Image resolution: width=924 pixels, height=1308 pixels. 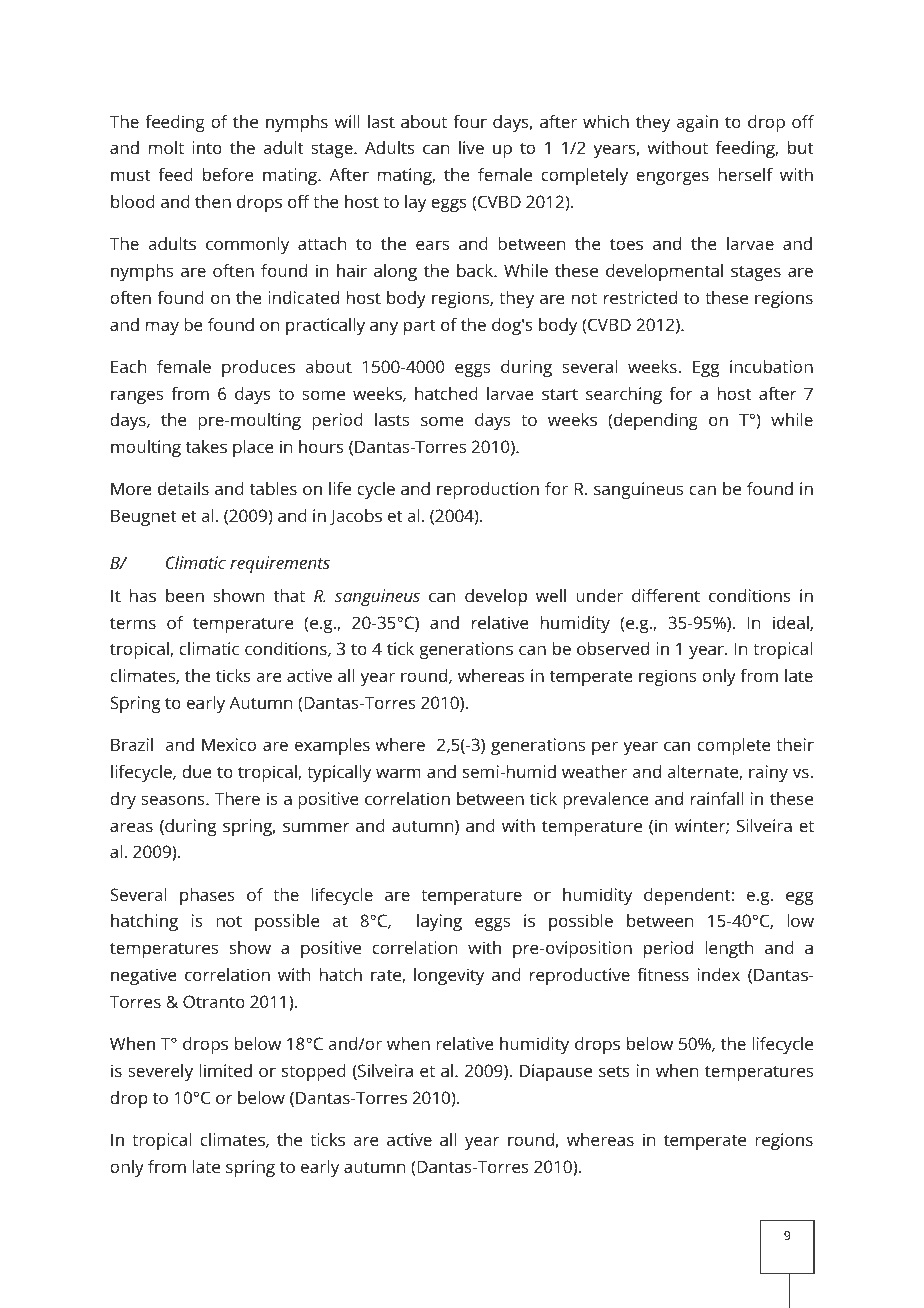 What do you see at coordinates (655, 421) in the screenshot?
I see `depending` at bounding box center [655, 421].
